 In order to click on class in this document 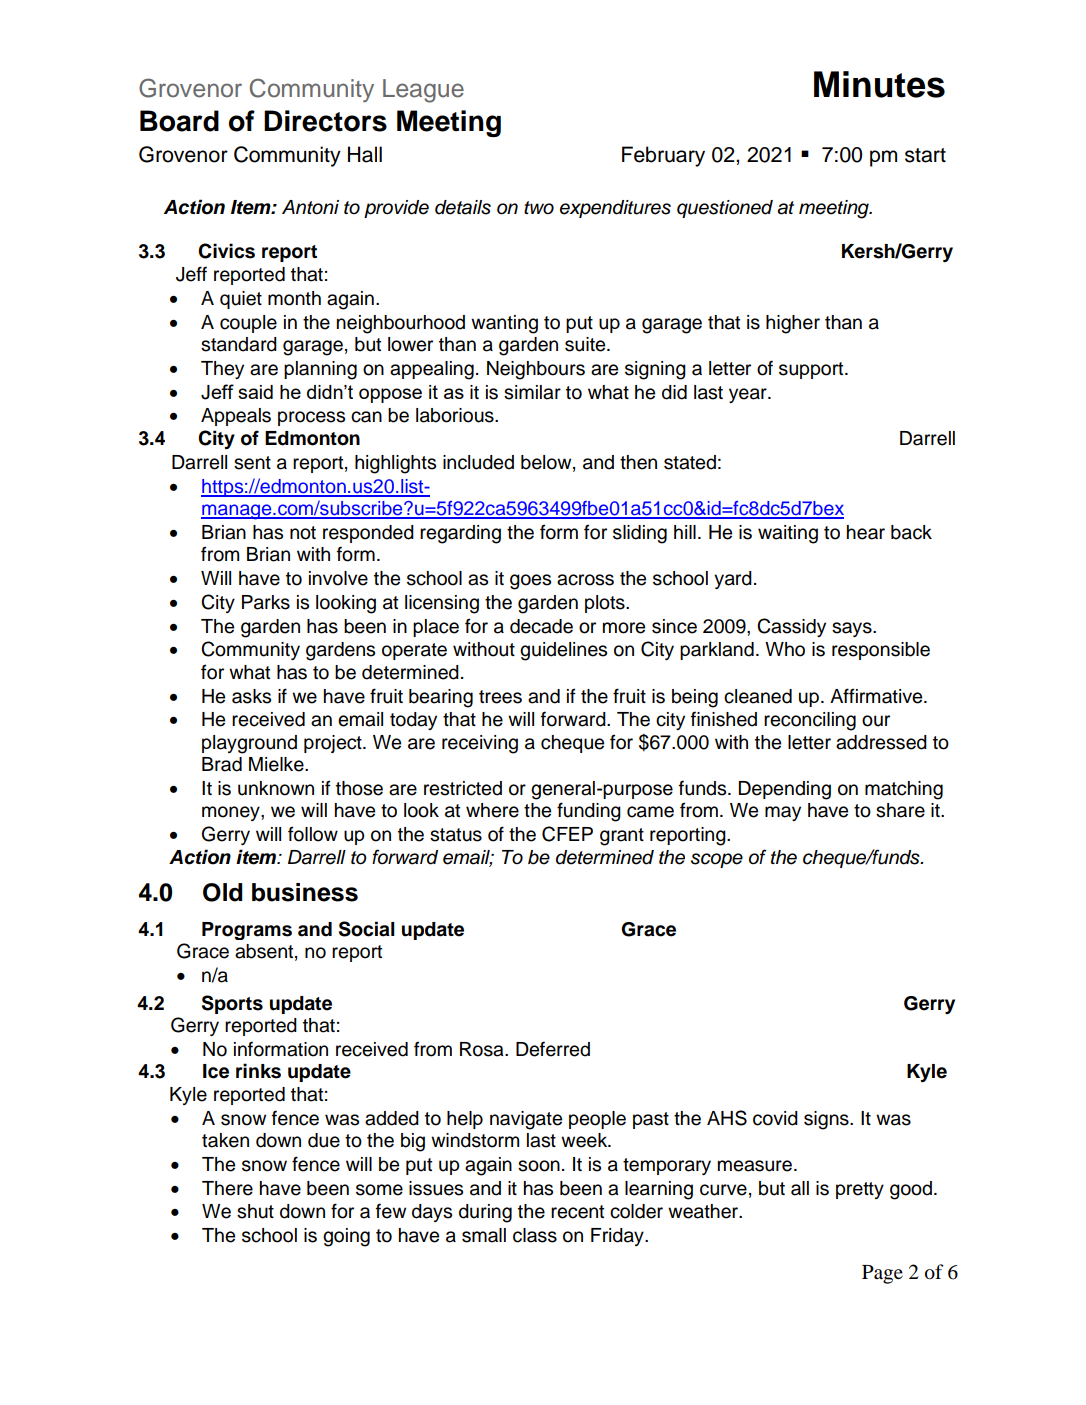, I will do `click(535, 1235)`.
